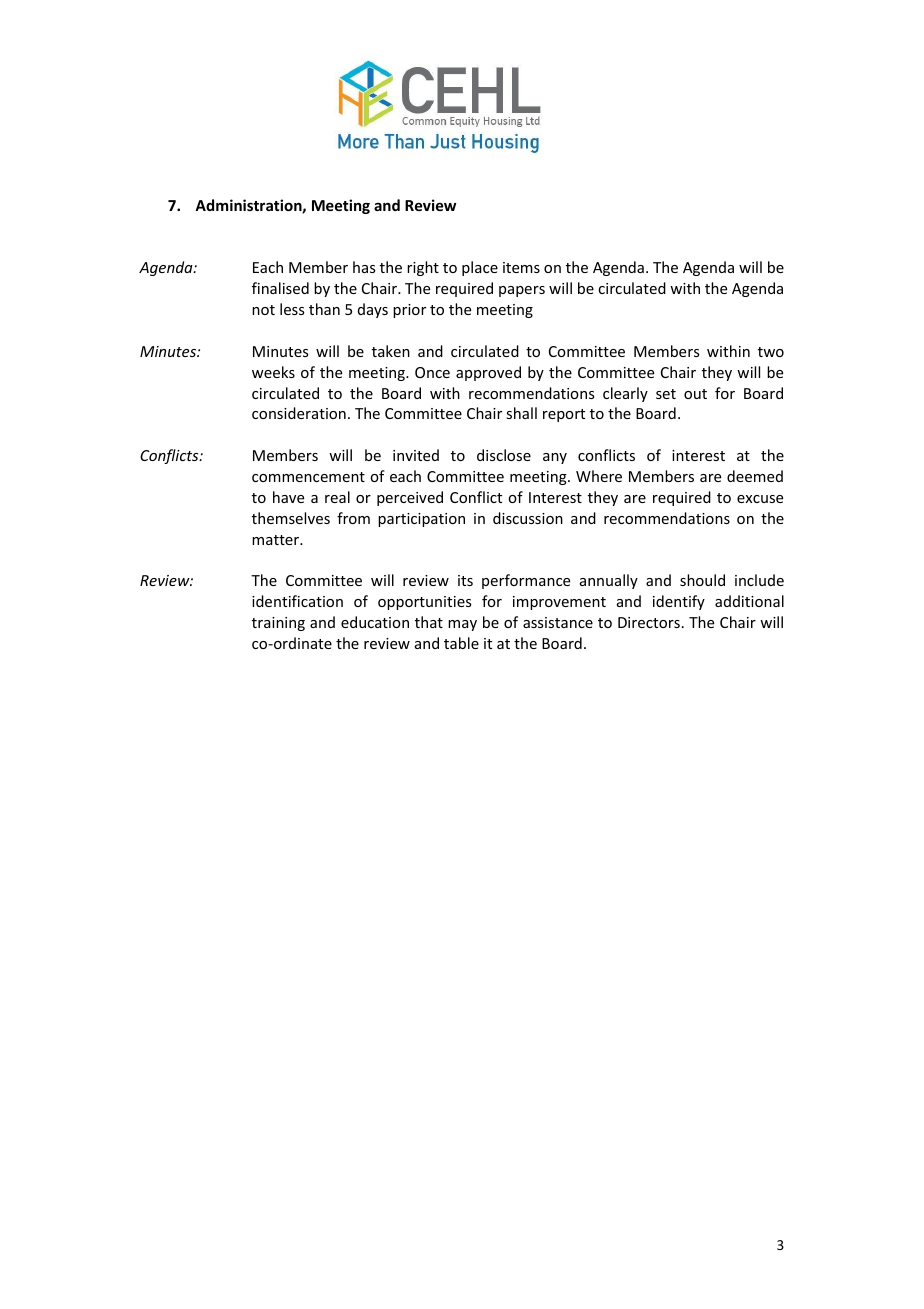 Image resolution: width=924 pixels, height=1309 pixels. I want to click on training, so click(278, 624).
